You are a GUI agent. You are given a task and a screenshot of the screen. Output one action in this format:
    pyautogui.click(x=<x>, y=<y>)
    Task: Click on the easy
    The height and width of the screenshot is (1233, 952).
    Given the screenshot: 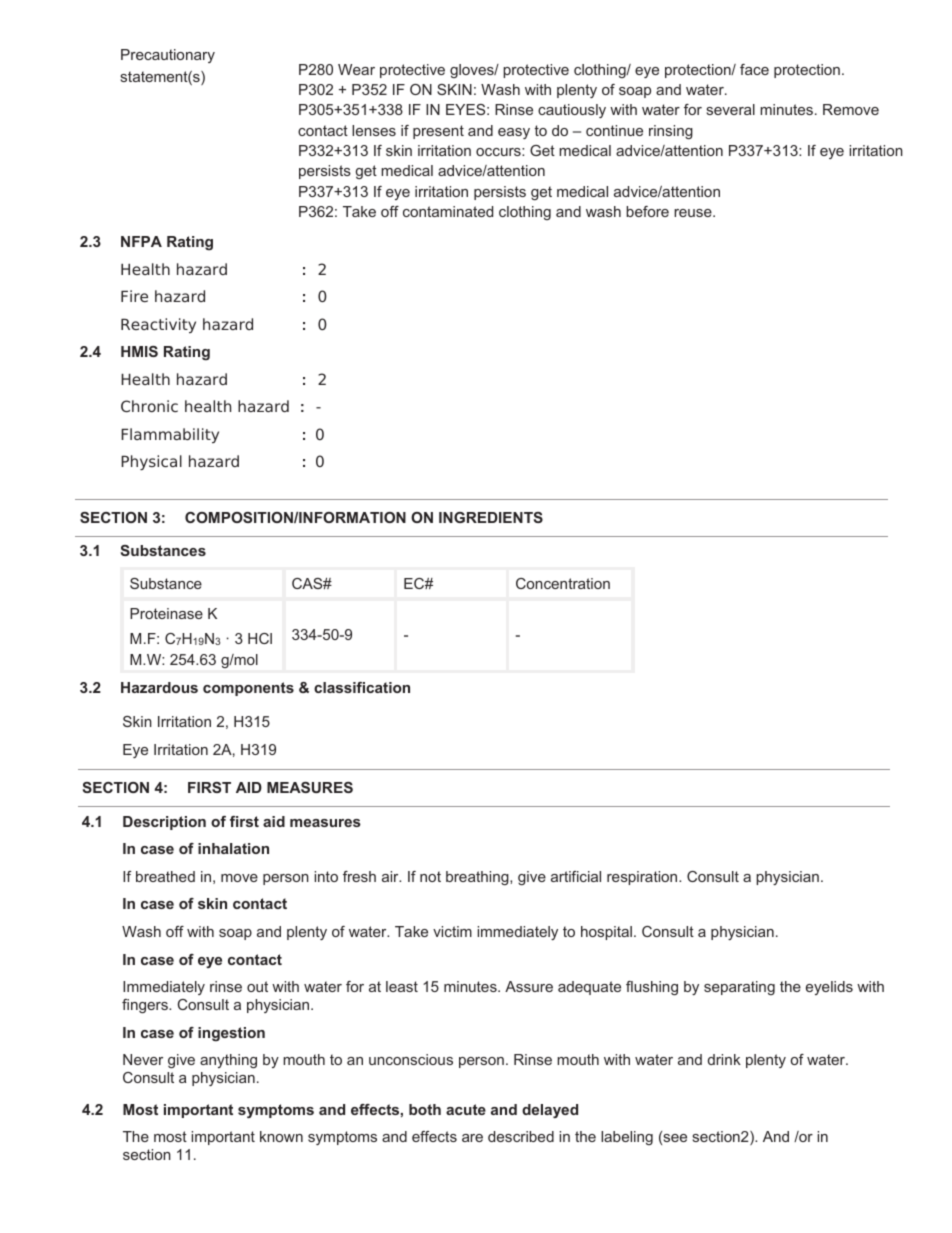 What is the action you would take?
    pyautogui.click(x=514, y=133)
